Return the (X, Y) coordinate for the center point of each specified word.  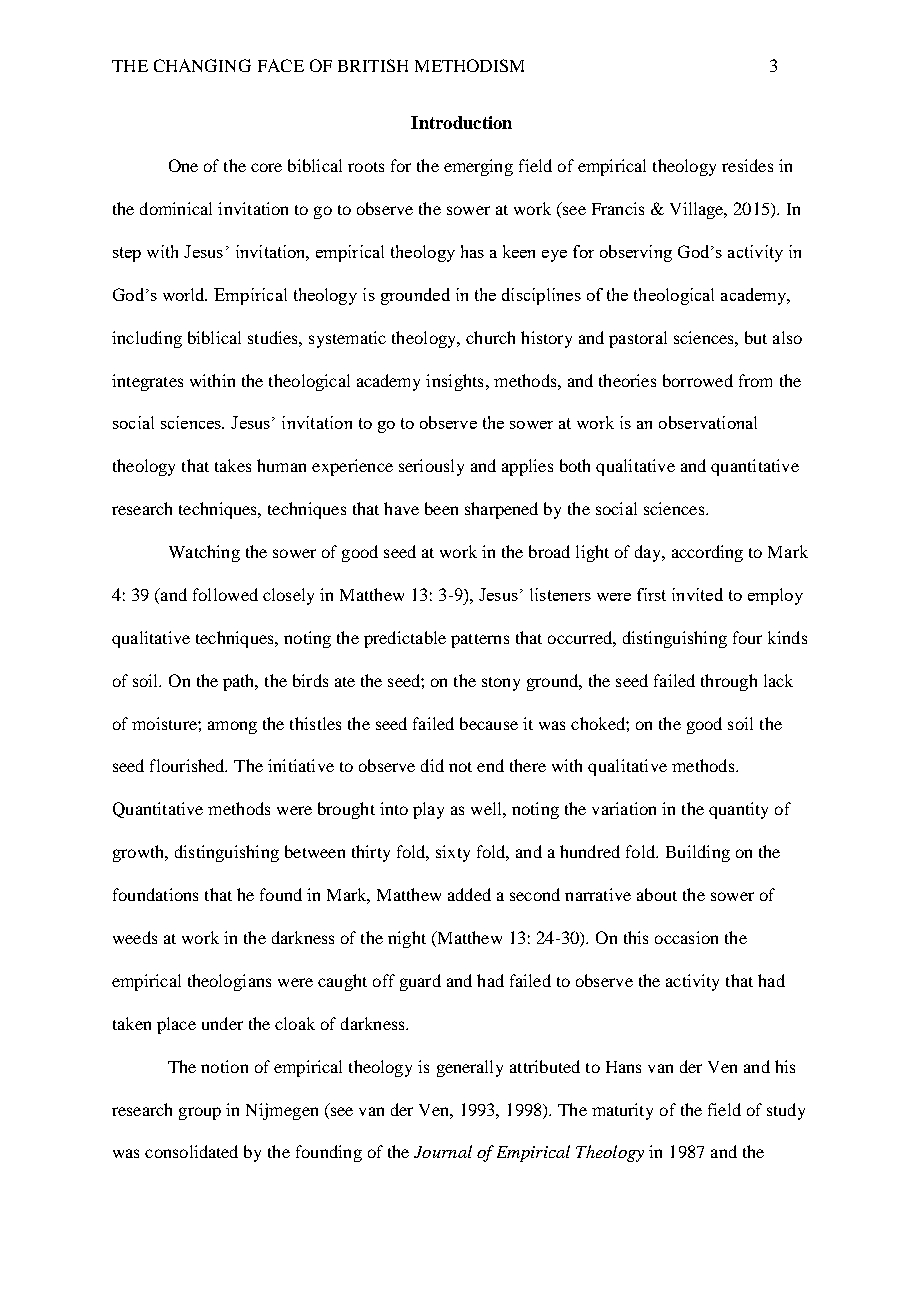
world (185, 294)
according (707, 553)
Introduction (461, 122)
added (469, 894)
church (490, 337)
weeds (135, 937)
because (489, 723)
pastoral (638, 339)
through (729, 682)
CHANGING (202, 65)
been (441, 508)
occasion (686, 937)
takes (233, 465)
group (200, 1113)
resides (747, 165)
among (232, 727)
